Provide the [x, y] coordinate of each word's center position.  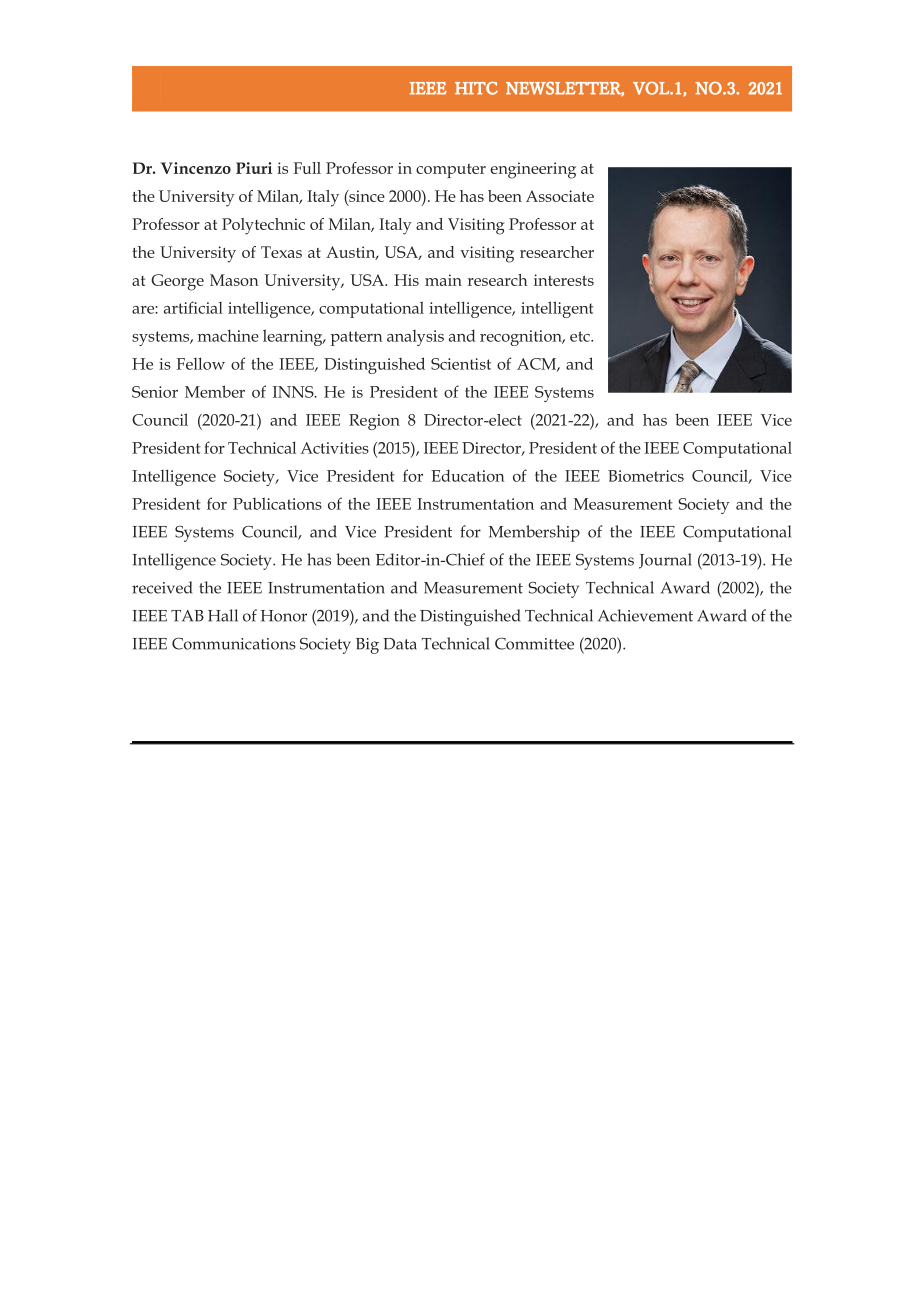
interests [564, 280]
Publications [277, 503]
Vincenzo [196, 168]
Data [400, 644]
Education [468, 475]
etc [581, 336]
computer [451, 171]
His [406, 280]
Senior [155, 392]
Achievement [645, 615]
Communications [234, 643]
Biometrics [646, 476]
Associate [560, 196]
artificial [193, 307]
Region [374, 422]
